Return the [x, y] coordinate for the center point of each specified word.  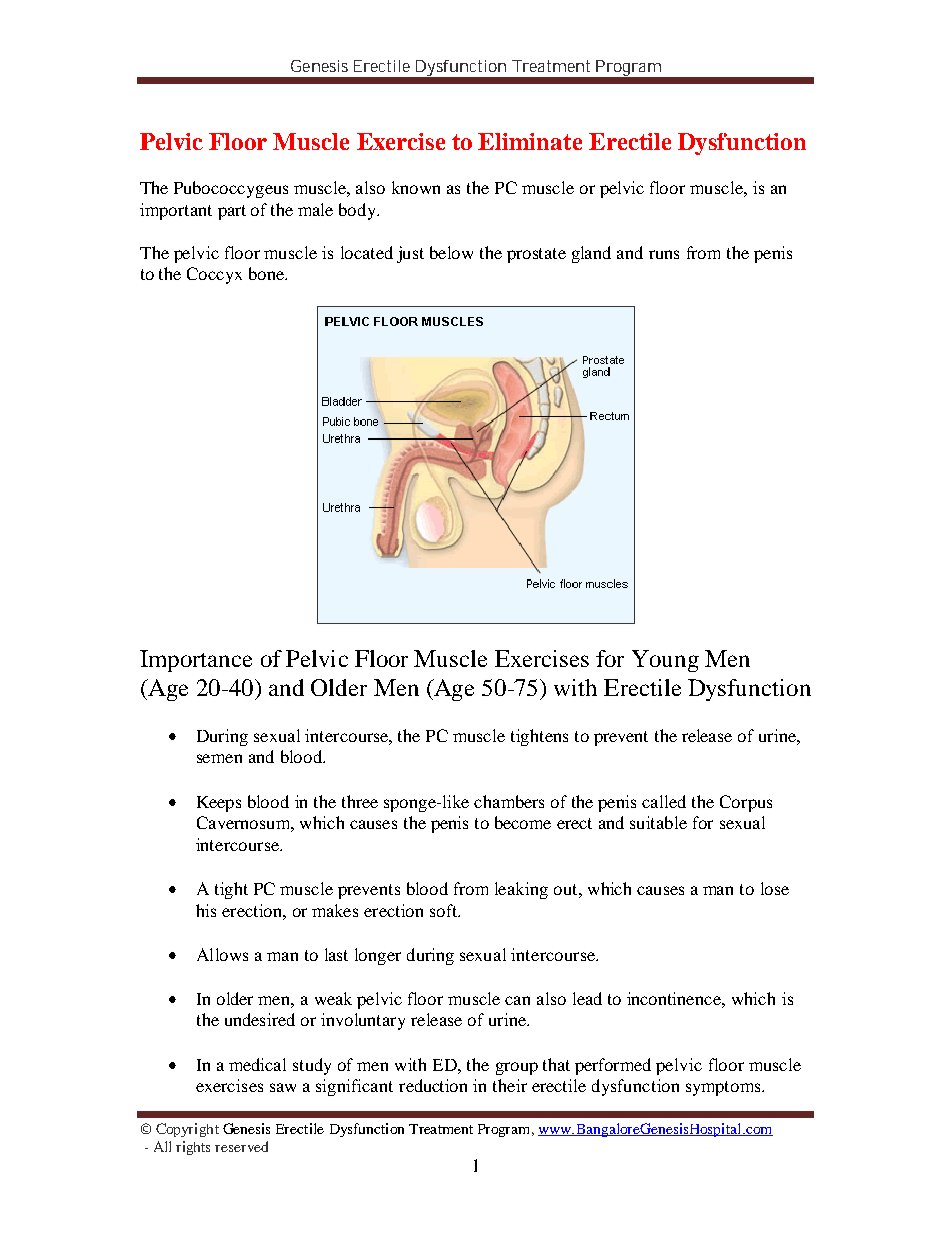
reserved [241, 1146]
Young [665, 661]
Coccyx [214, 275]
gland [591, 254]
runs [664, 254]
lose [775, 888]
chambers [509, 801]
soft [444, 910]
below [451, 252]
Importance [196, 661]
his [206, 910]
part [232, 212]
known [416, 187]
